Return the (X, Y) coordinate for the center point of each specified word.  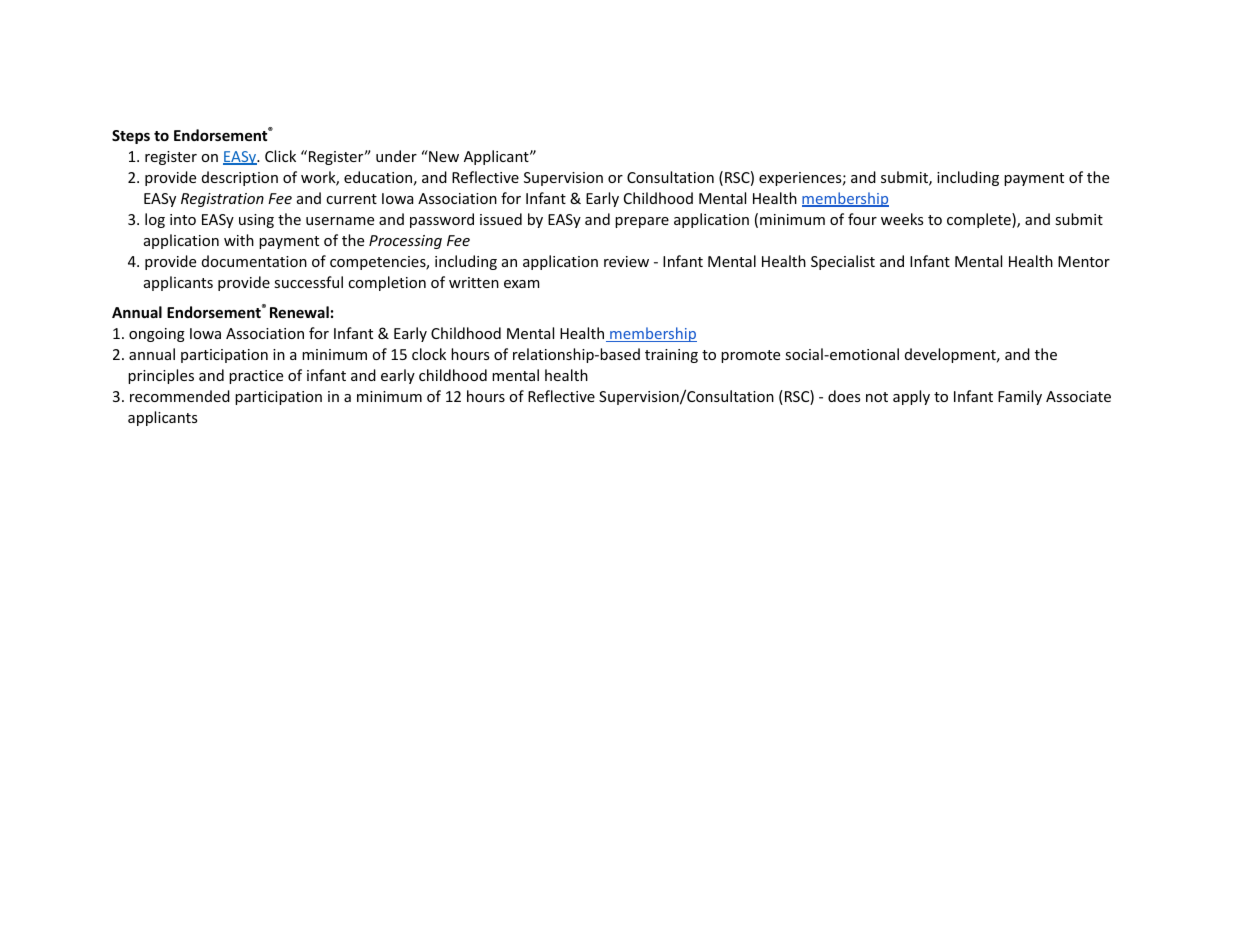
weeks (902, 219)
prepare (642, 222)
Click (280, 156)
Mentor (1084, 261)
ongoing (157, 335)
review (626, 261)
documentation (254, 261)
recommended (180, 396)
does (844, 396)
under (396, 156)
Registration (222, 200)
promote (750, 356)
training (671, 356)
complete (980, 220)
